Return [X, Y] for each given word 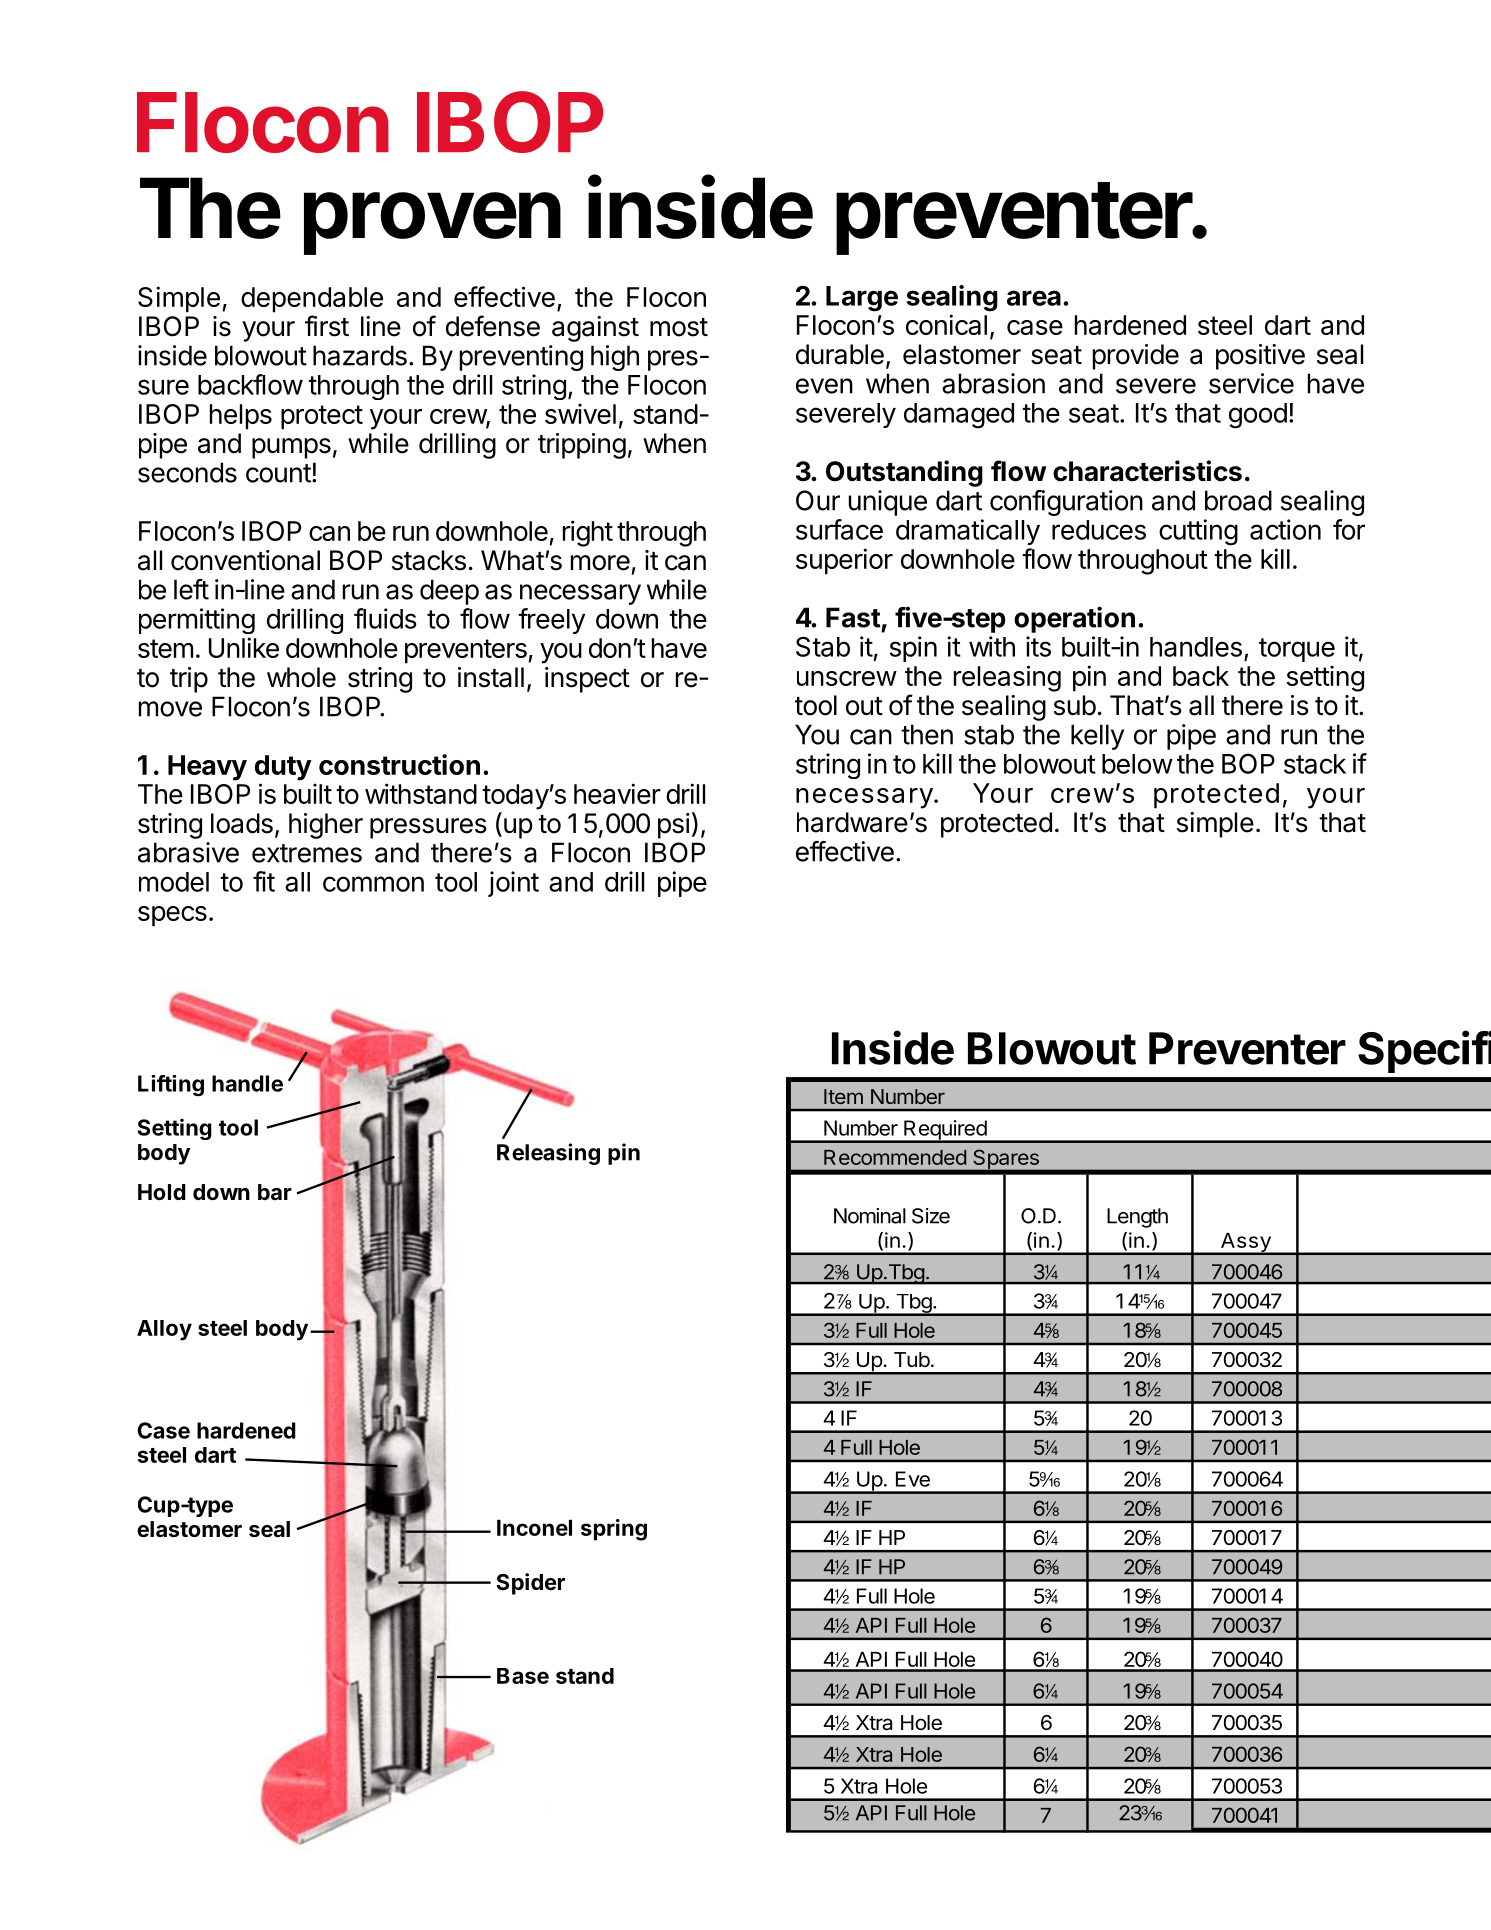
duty [283, 768]
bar [275, 1192]
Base [523, 1676]
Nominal [870, 1216]
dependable [312, 300]
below [1137, 764]
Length [1137, 1218]
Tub [912, 1359]
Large [862, 299]
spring [614, 1530]
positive [1260, 357]
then [927, 734]
